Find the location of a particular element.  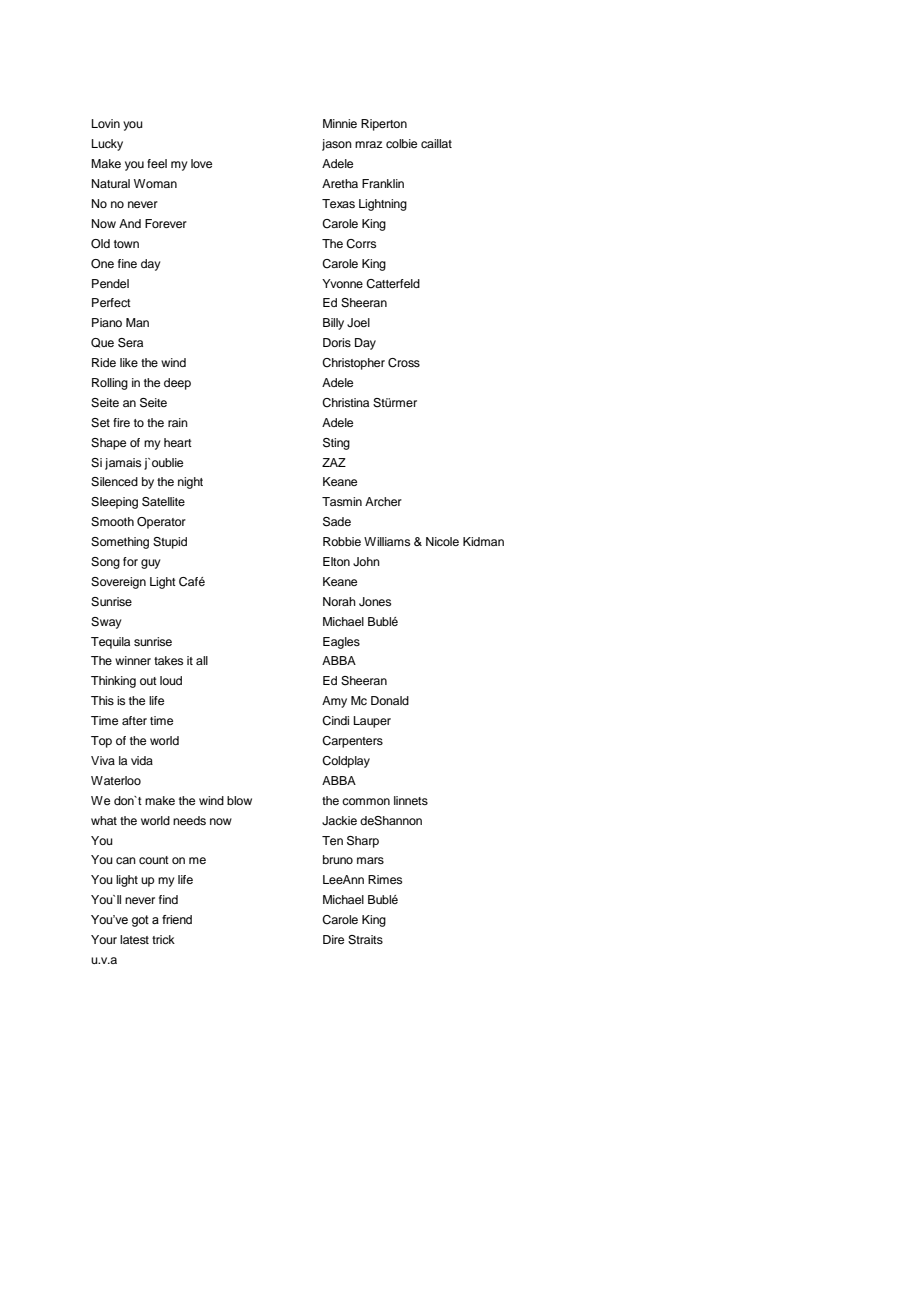

Franklin is located at coordinates (383, 183).
